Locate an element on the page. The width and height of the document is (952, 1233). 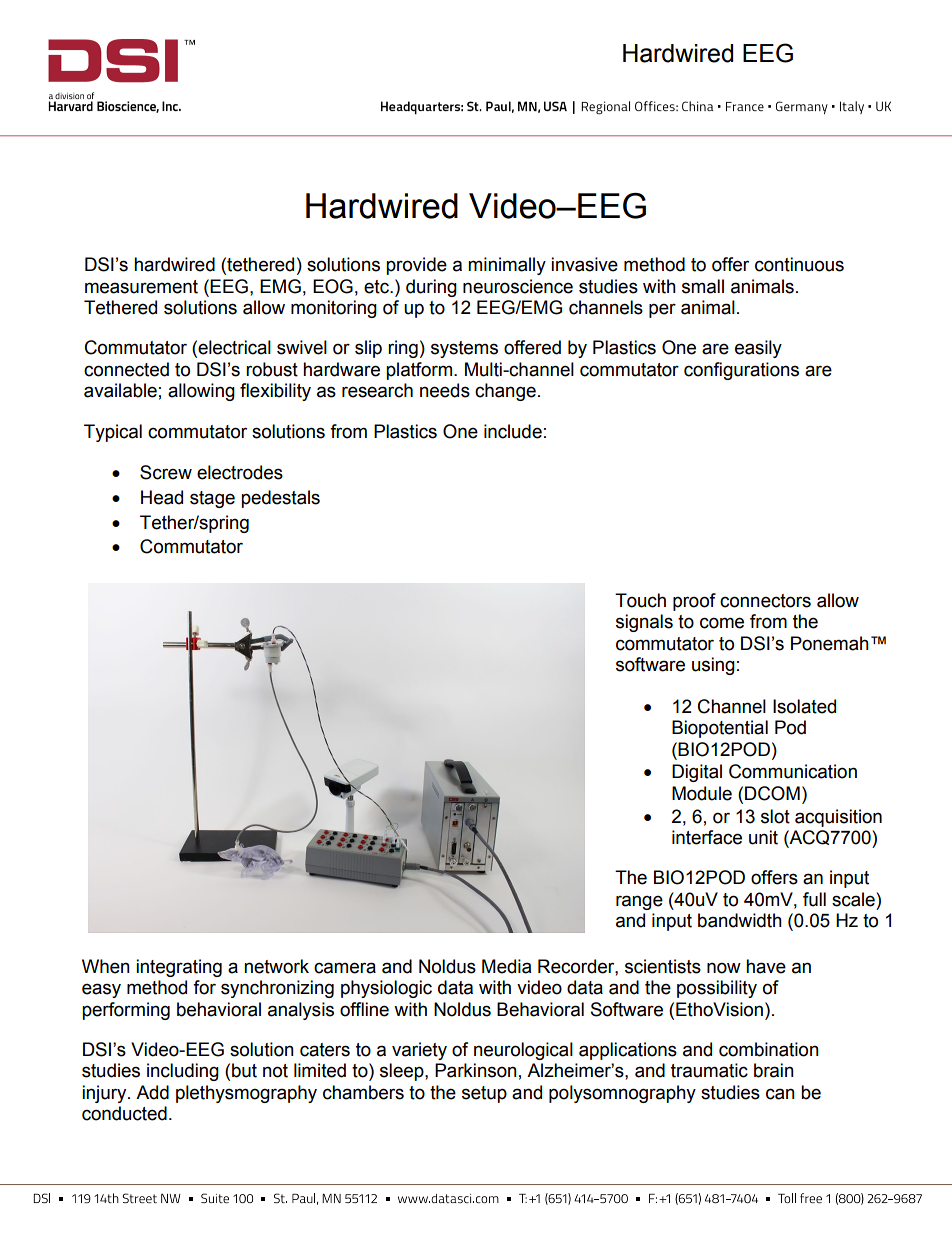
continuous is located at coordinates (799, 264).
